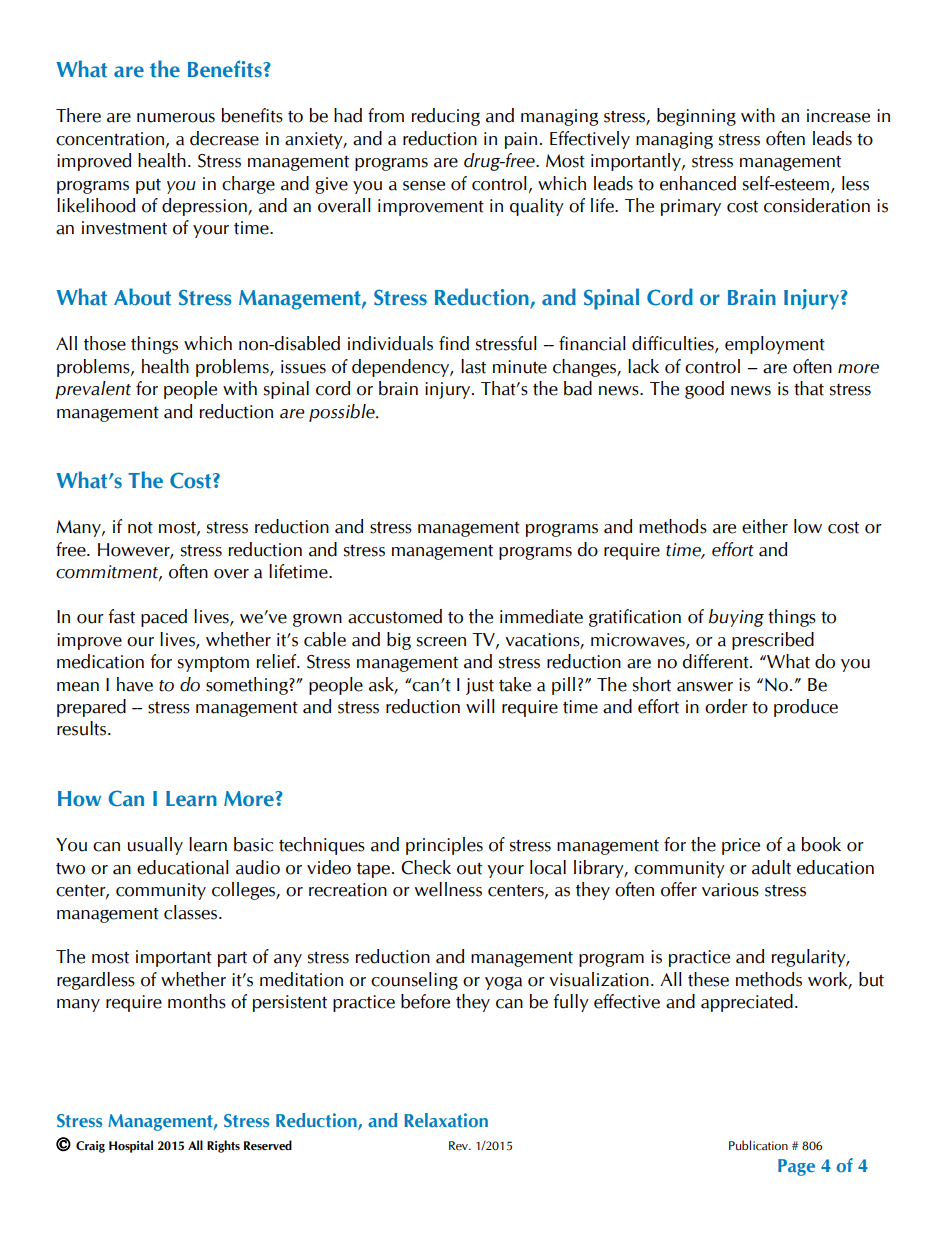 This image has height=1233, width=952. I want to click on Hospital, so click(131, 1146).
